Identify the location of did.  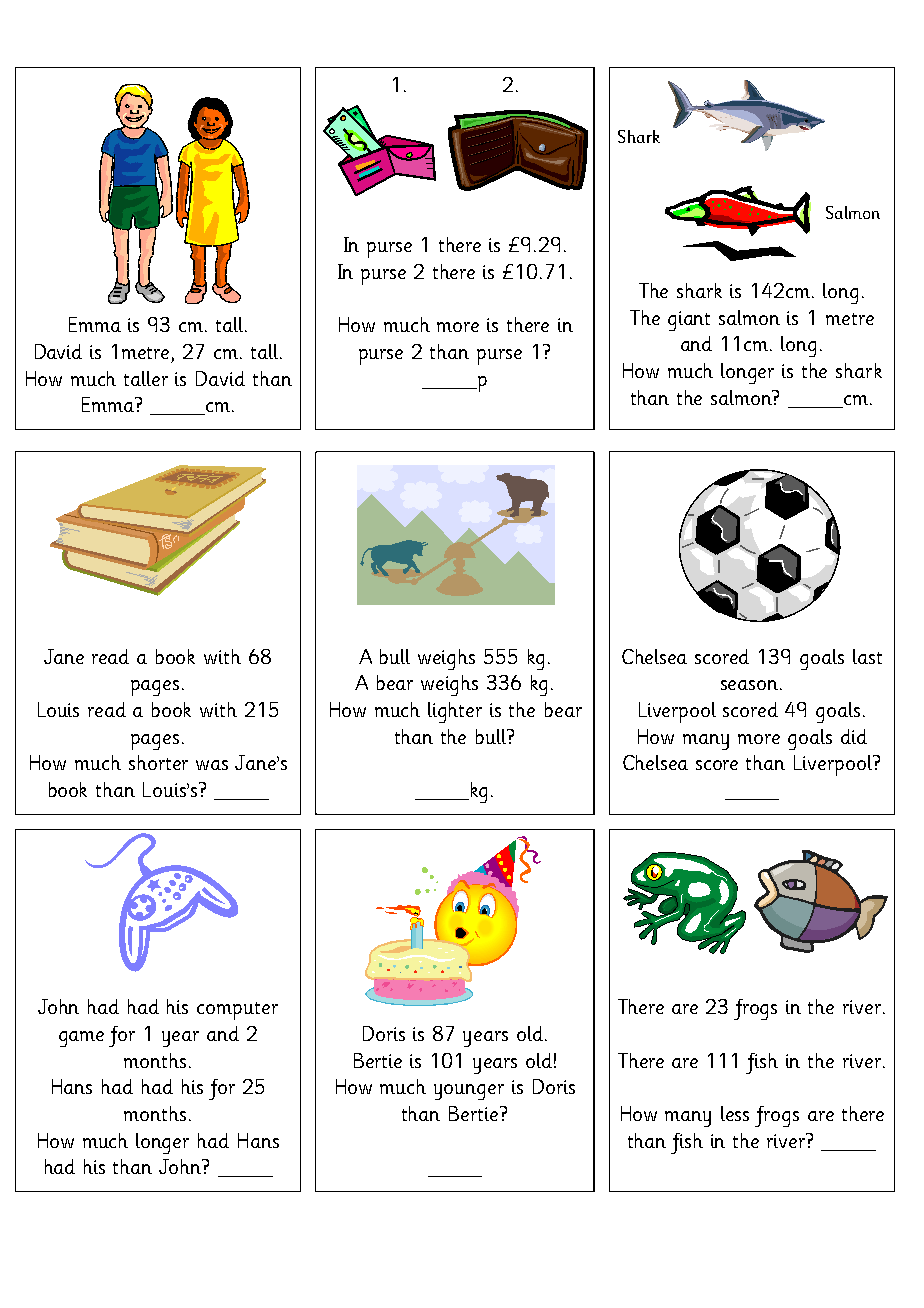
(854, 736).
